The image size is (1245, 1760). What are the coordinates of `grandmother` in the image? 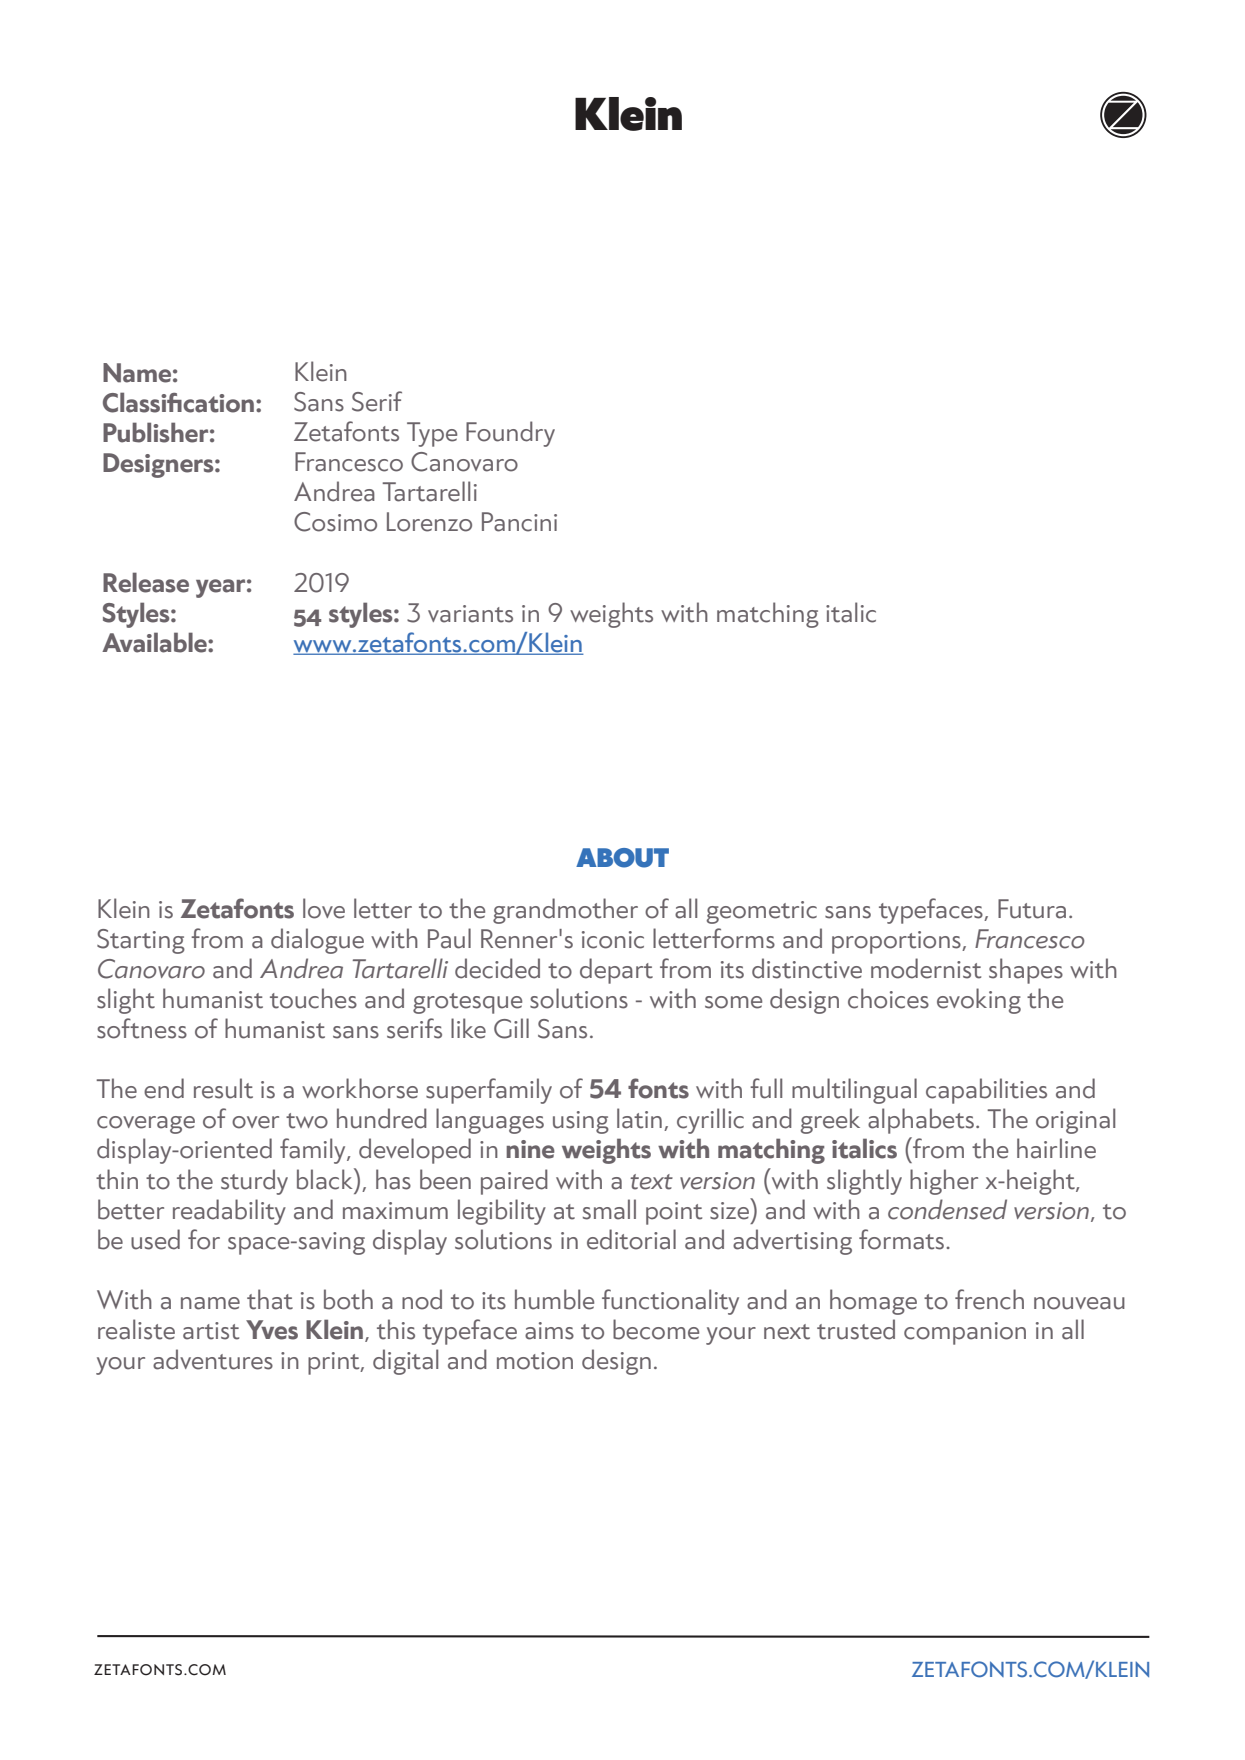 It's located at (565, 911).
